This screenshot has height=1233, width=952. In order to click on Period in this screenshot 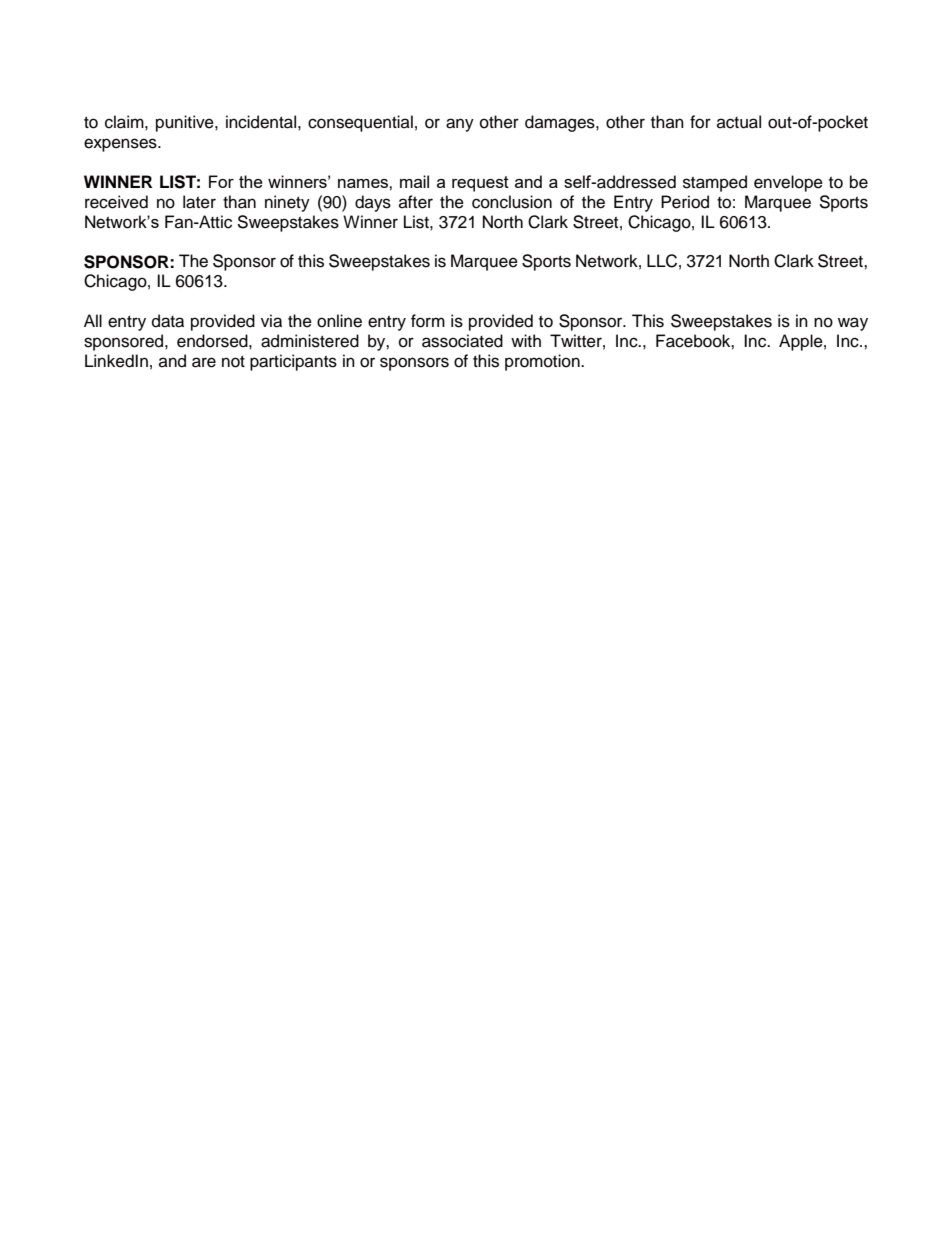, I will do `click(685, 202)`.
